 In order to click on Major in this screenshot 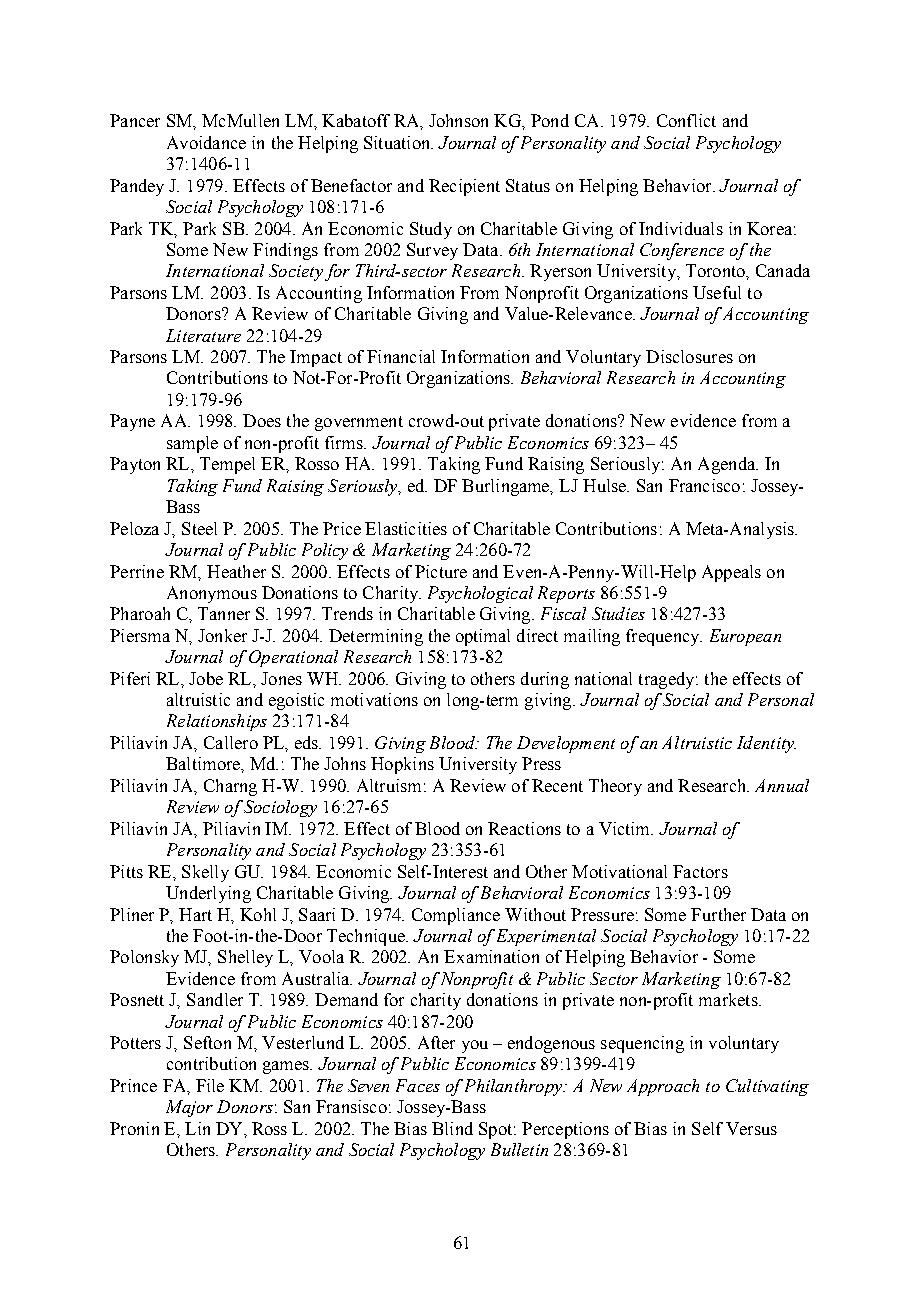, I will do `click(189, 1108)`.
